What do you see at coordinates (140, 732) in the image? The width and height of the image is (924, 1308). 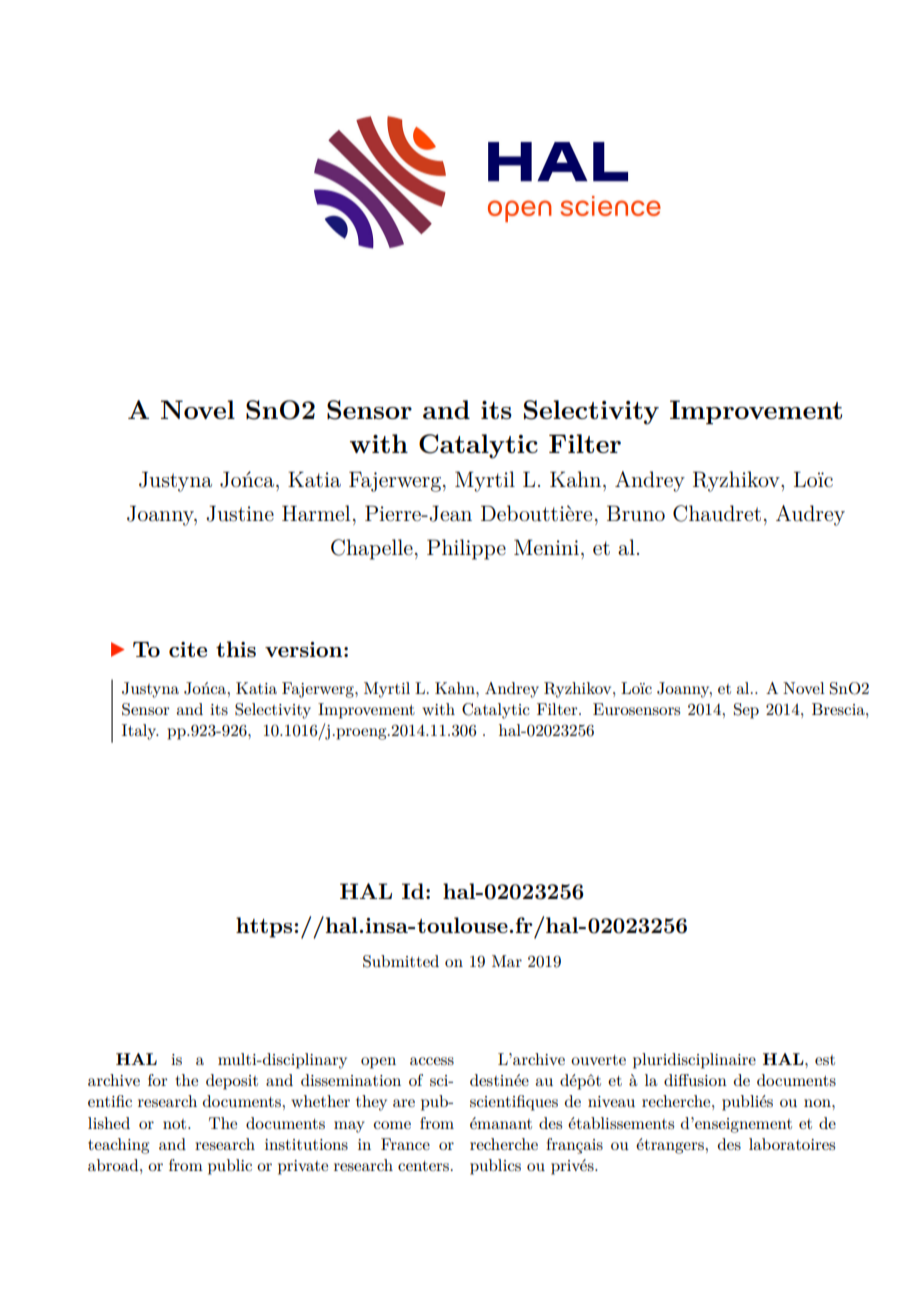 I see `Italy` at bounding box center [140, 732].
